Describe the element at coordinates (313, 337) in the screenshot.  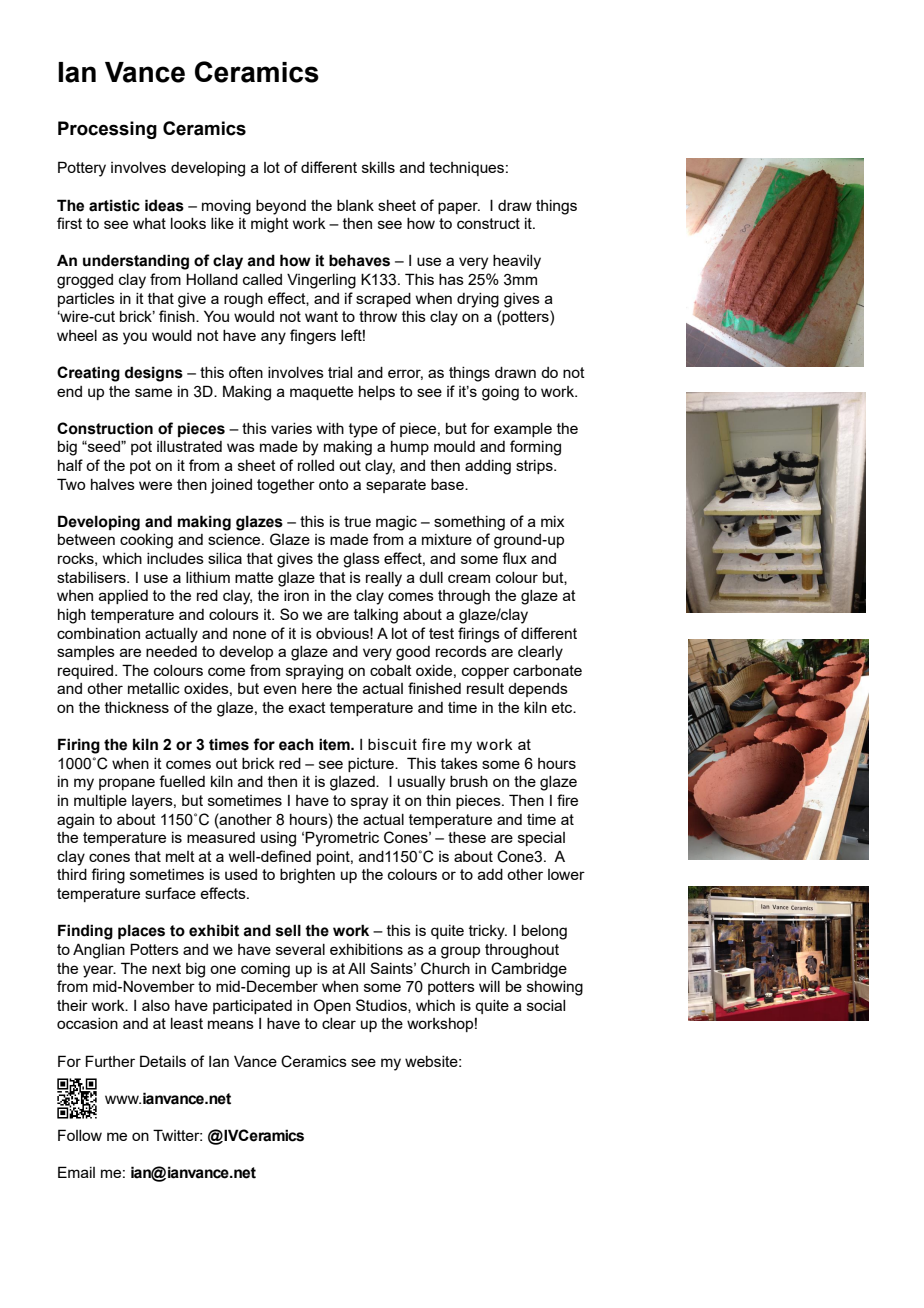
I see `fingers` at that location.
